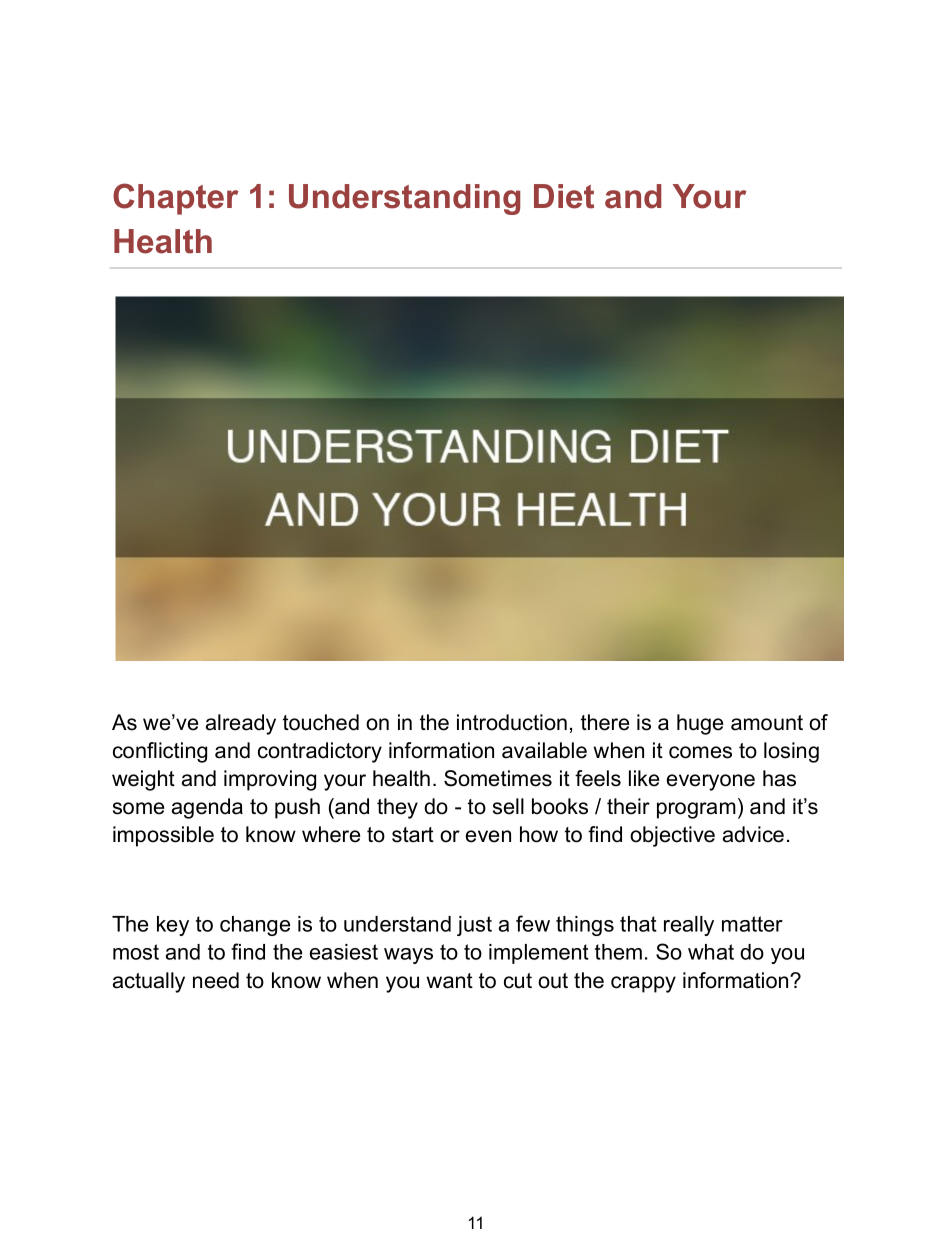 Image resolution: width=952 pixels, height=1233 pixels. Describe the element at coordinates (564, 196) in the image. I see `Diet` at that location.
